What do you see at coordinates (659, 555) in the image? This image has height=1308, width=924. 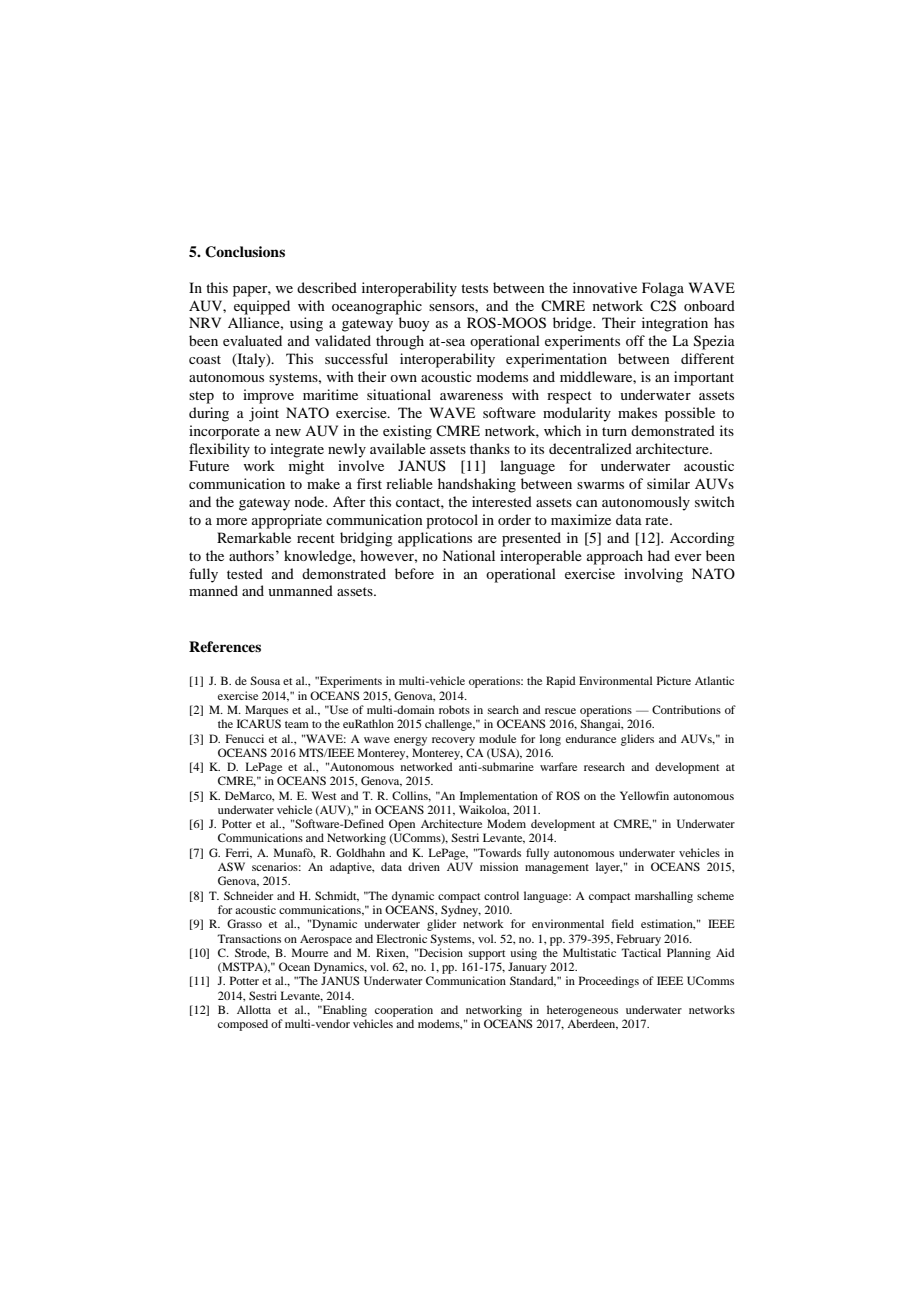 I see `had` at bounding box center [659, 555].
